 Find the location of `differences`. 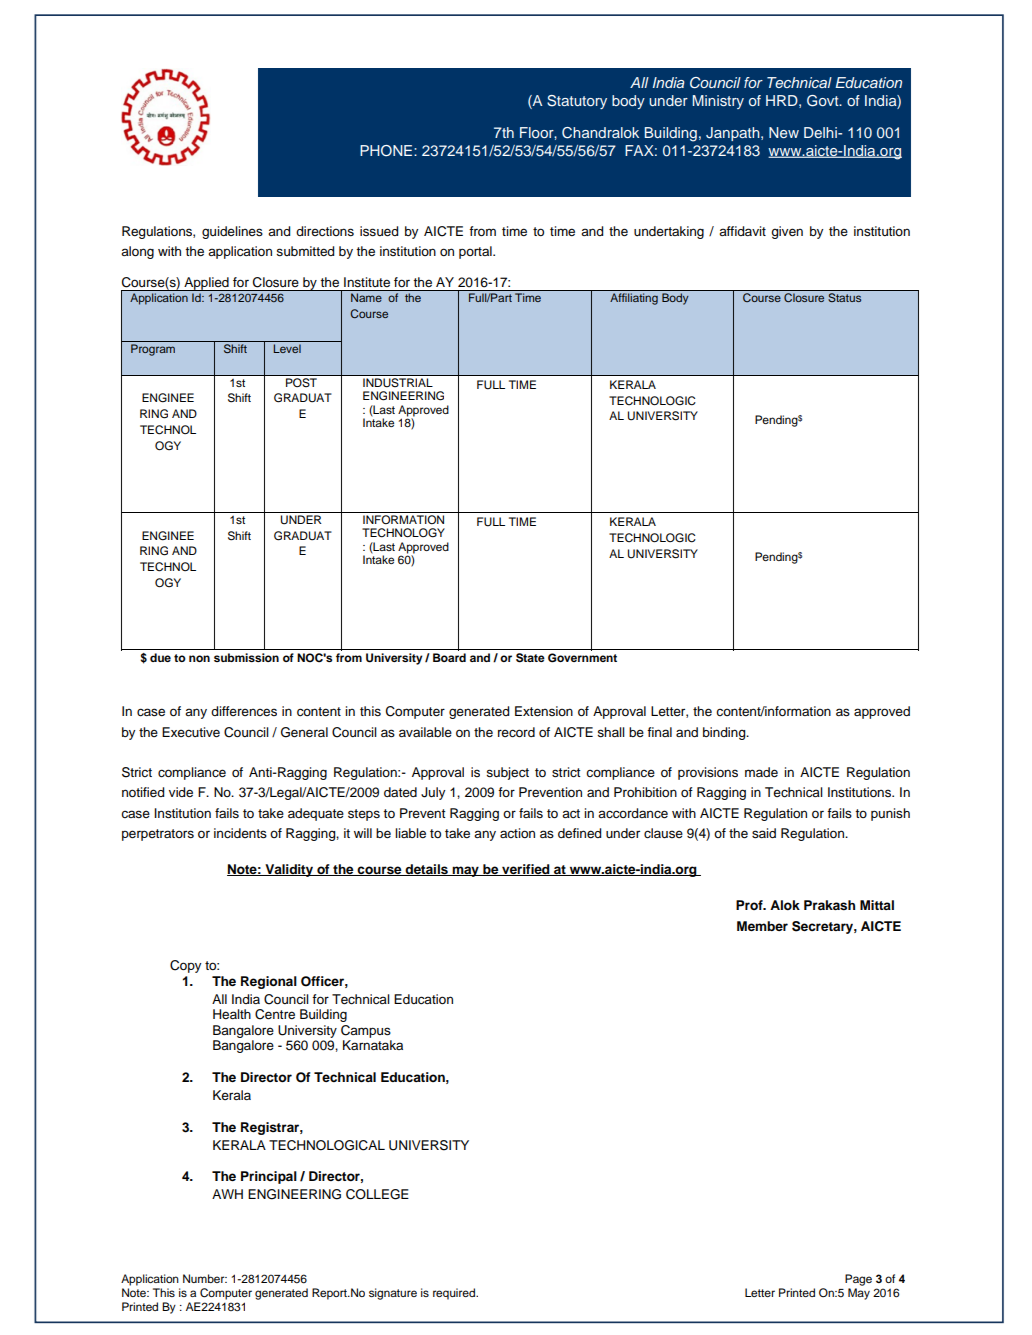

differences is located at coordinates (244, 711).
